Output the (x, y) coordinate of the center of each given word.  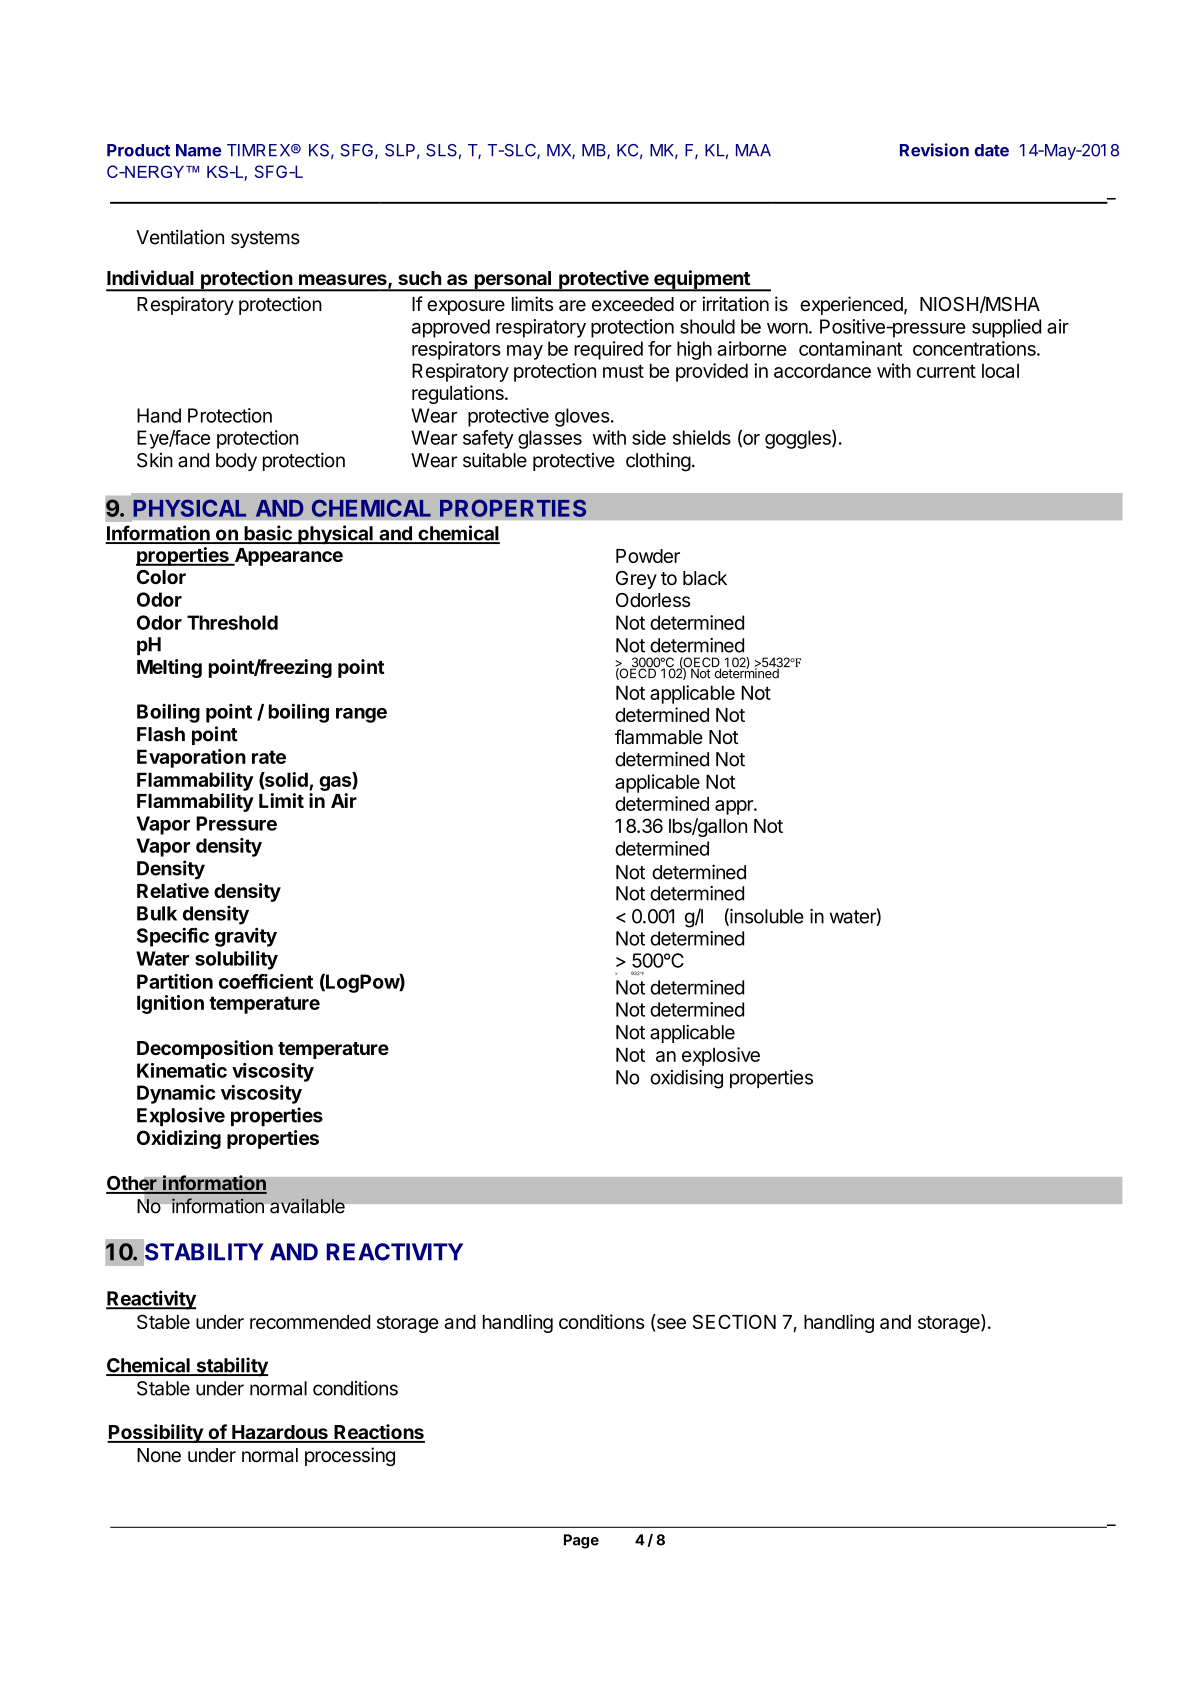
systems (265, 239)
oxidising (686, 1079)
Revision (934, 150)
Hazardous (280, 1433)
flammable (659, 737)
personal (513, 281)
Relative (173, 890)
